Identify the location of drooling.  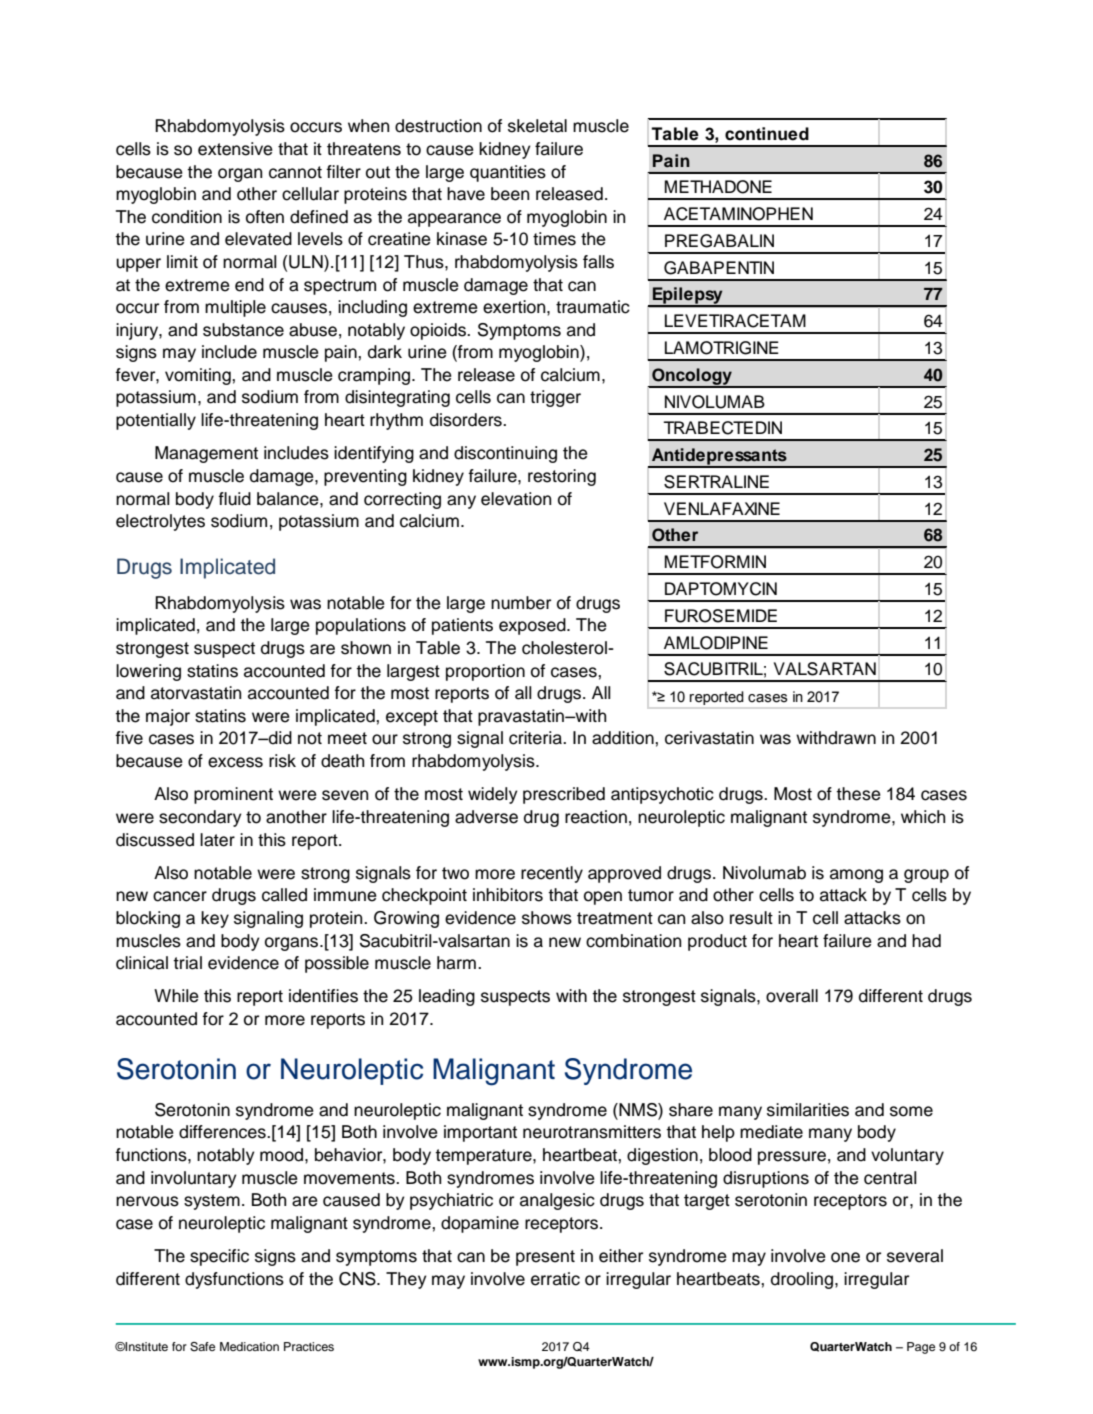
(802, 1280).
